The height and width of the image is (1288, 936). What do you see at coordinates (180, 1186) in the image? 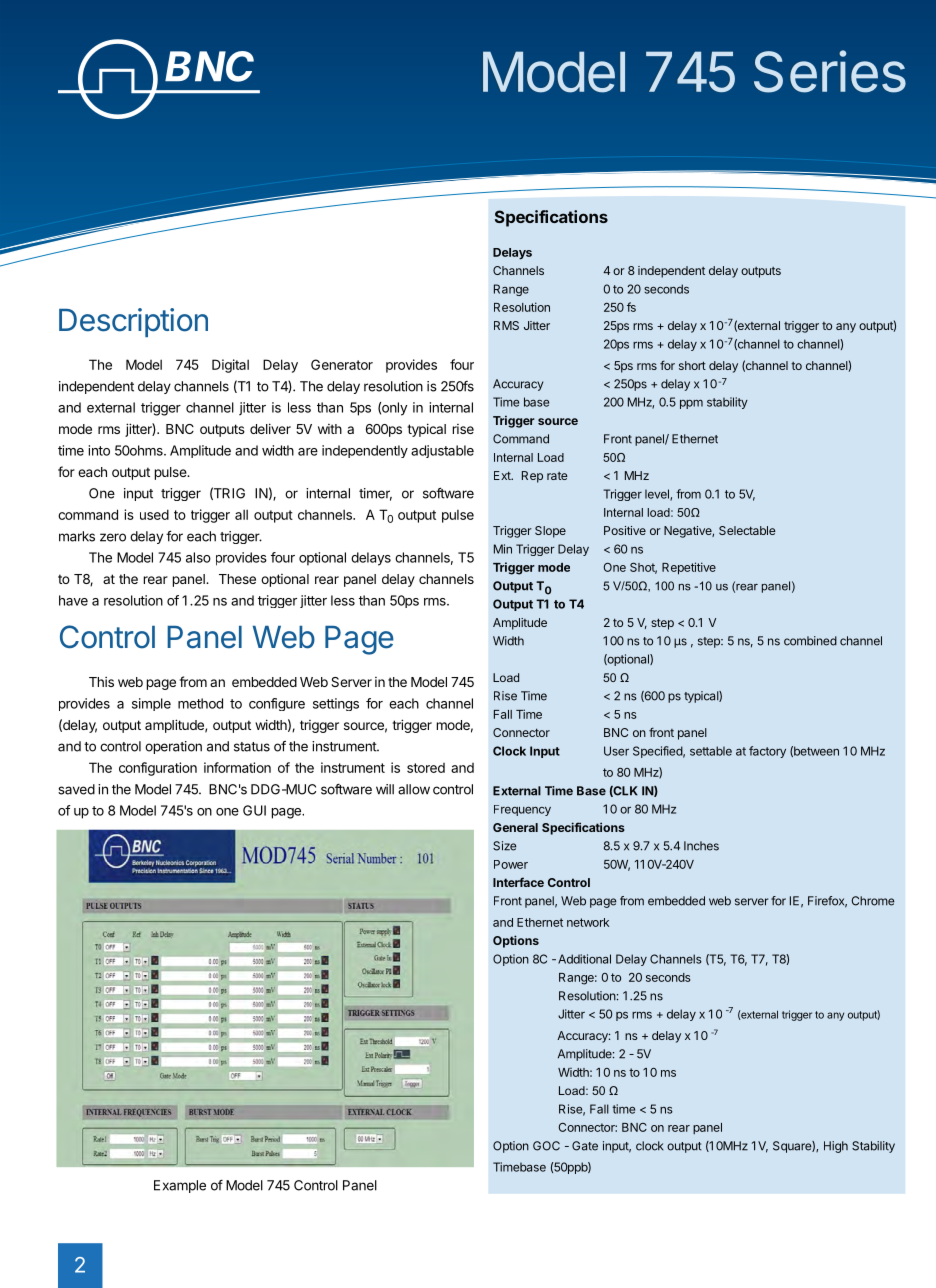
I see `Example` at bounding box center [180, 1186].
